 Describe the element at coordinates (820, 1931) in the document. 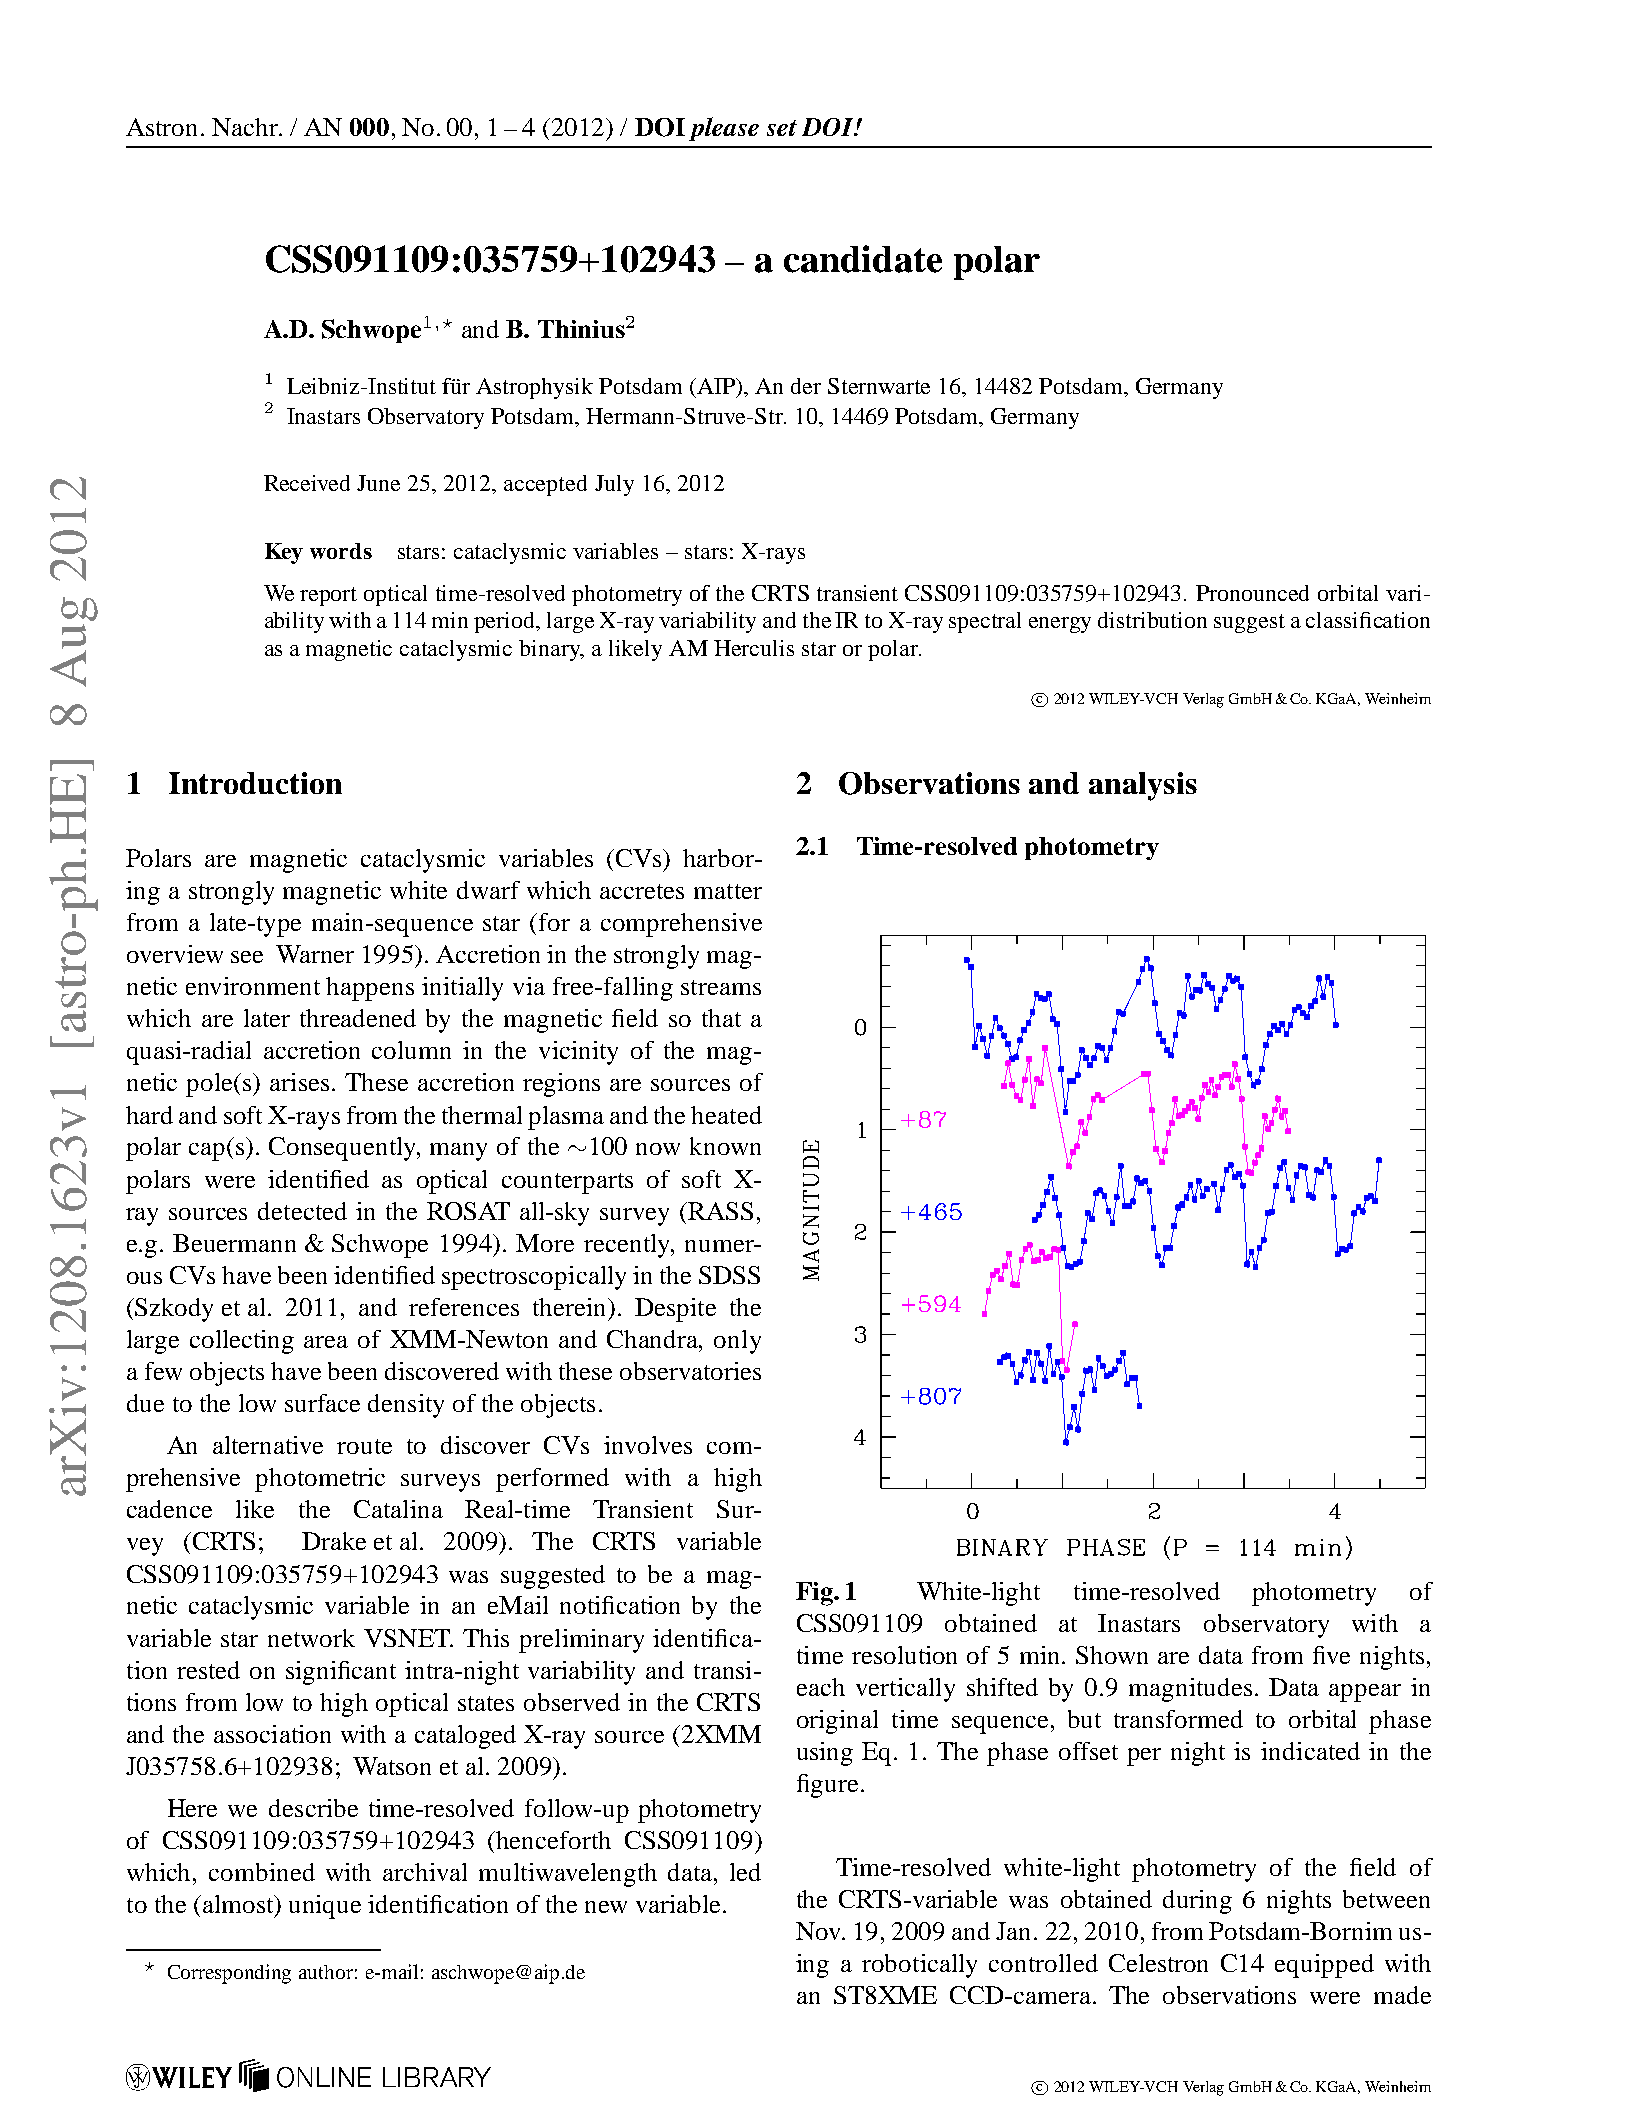

I see `Nov` at that location.
